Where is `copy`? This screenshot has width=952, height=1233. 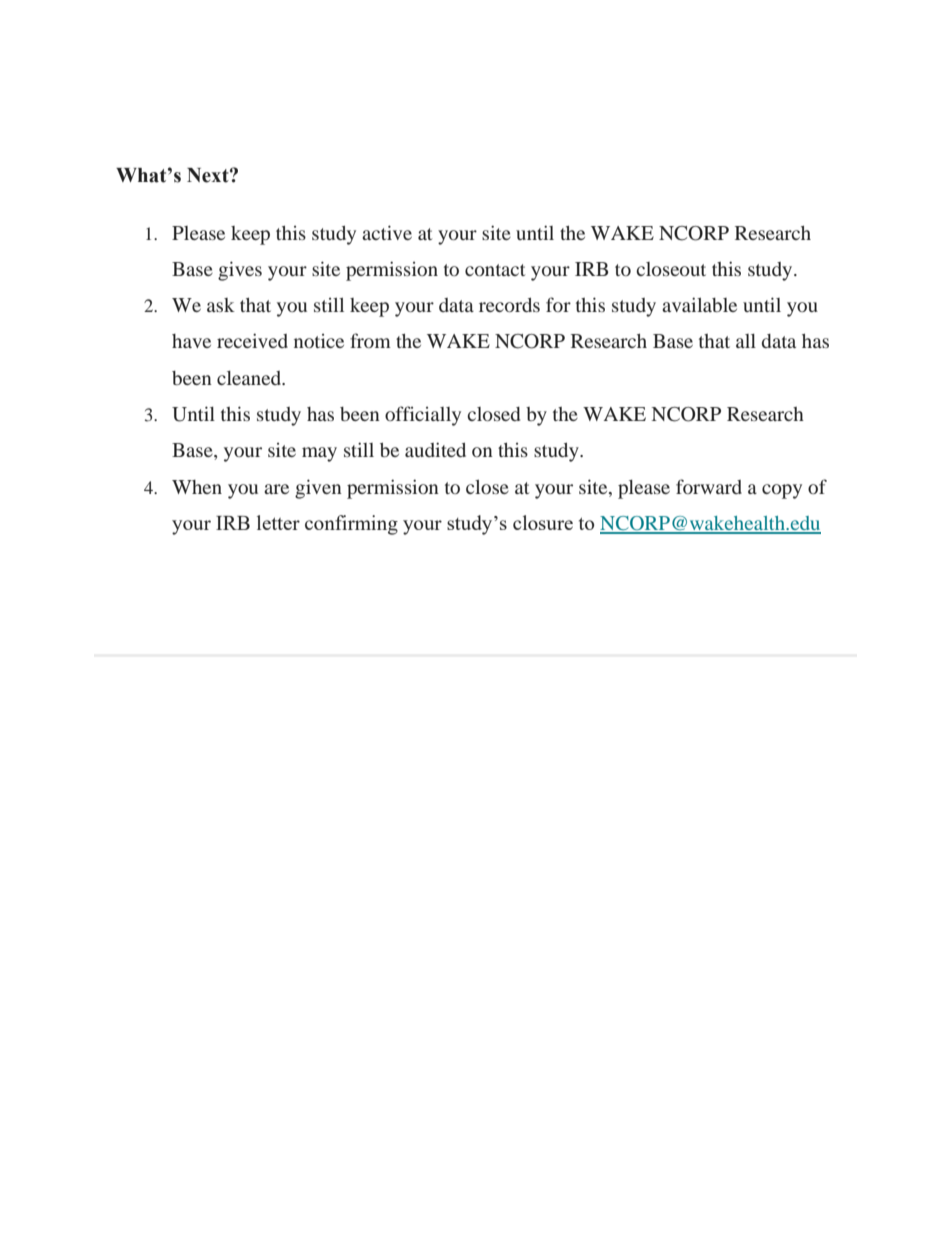 copy is located at coordinates (782, 491).
